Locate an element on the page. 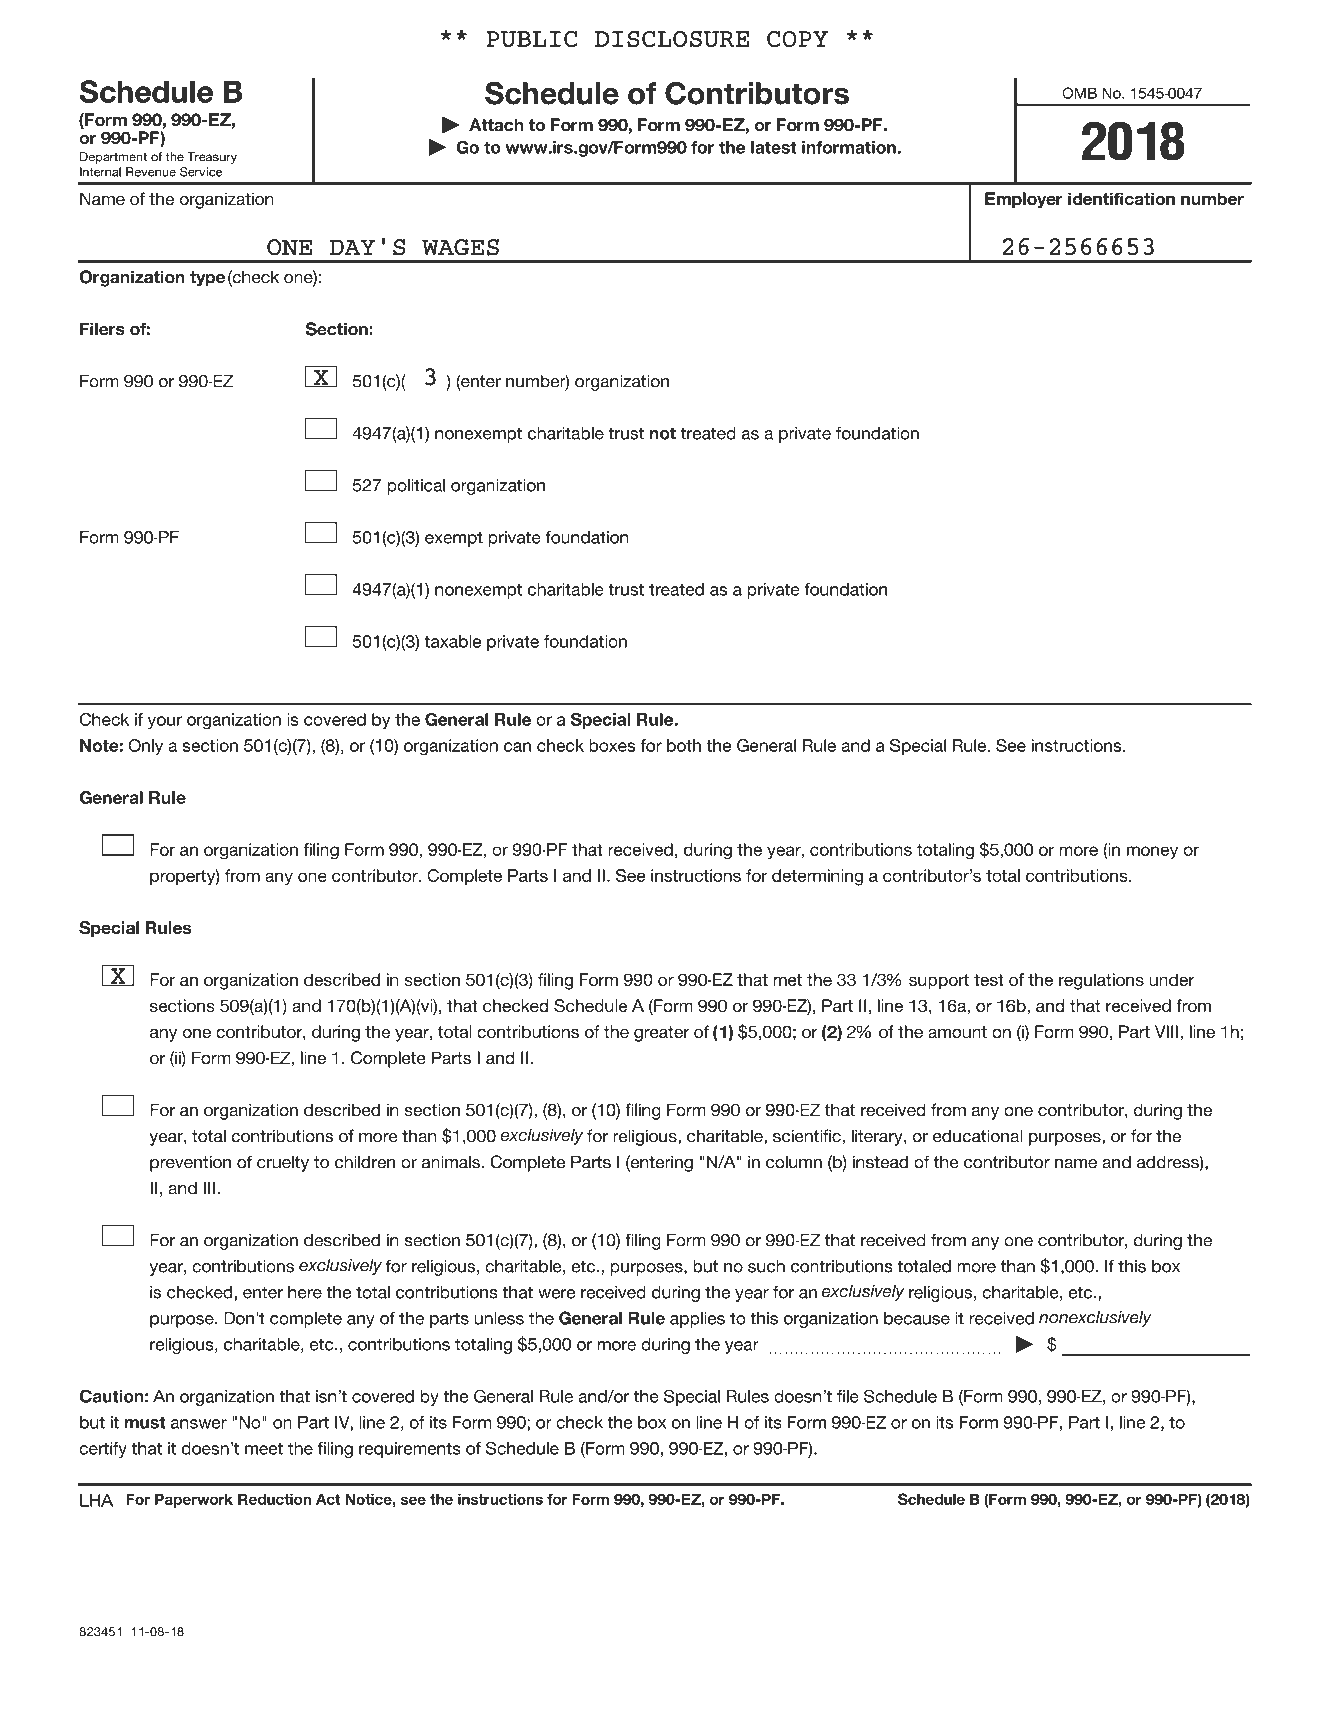 This image has height=1718, width=1327. type is located at coordinates (207, 279).
